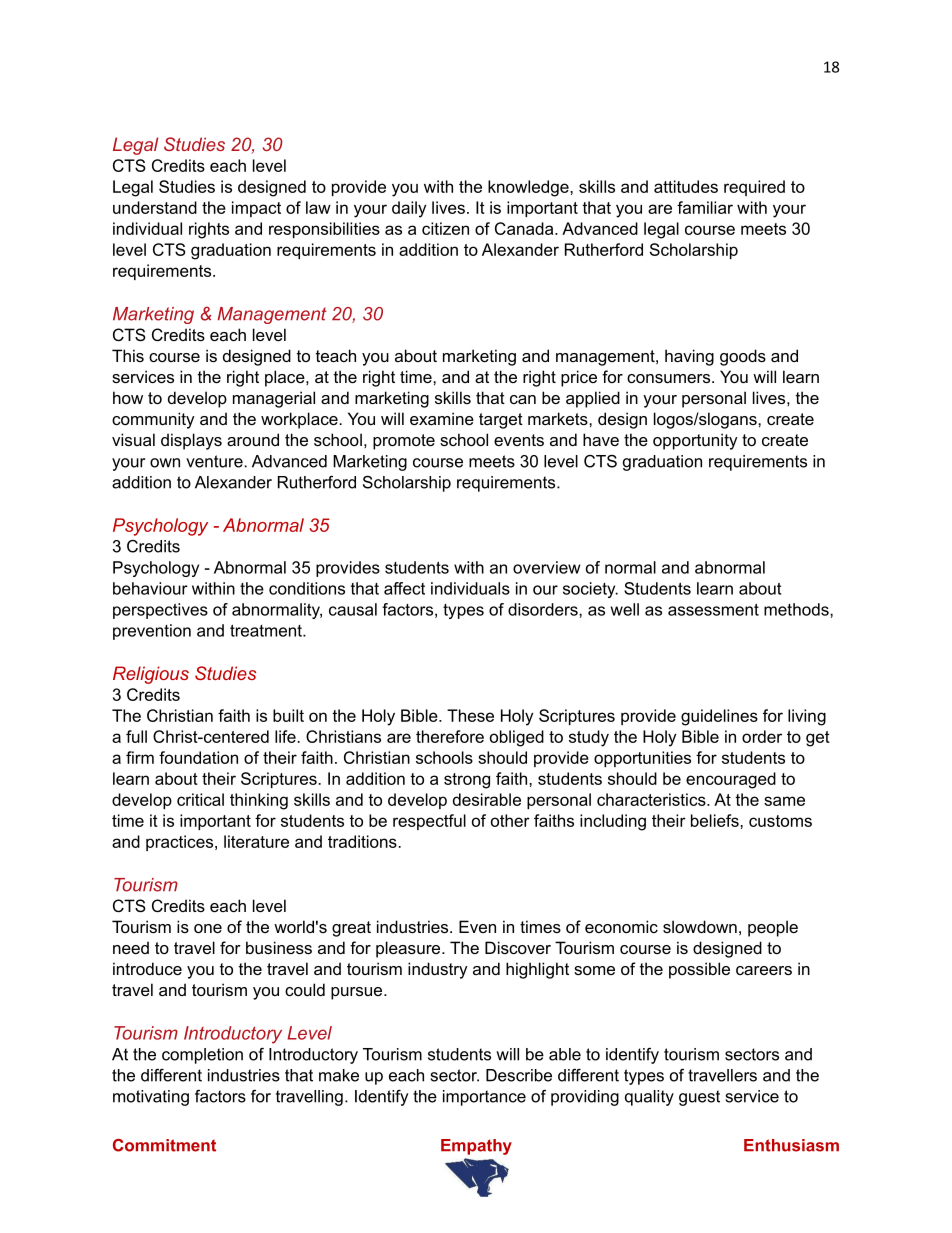 This page has width=952, height=1233. What do you see at coordinates (700, 926) in the page?
I see `slowdown` at bounding box center [700, 926].
